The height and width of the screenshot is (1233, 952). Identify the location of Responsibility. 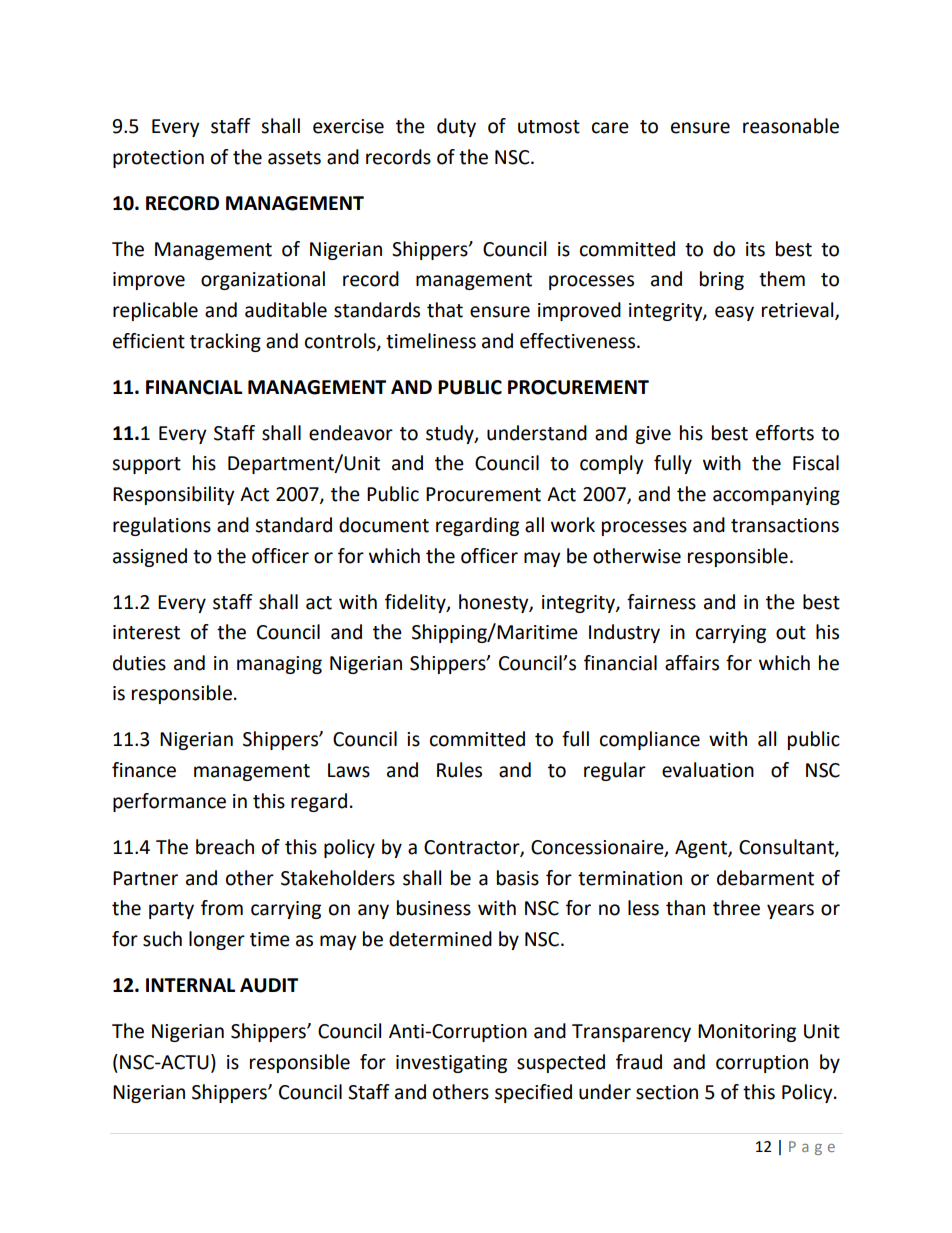
(174, 495).
